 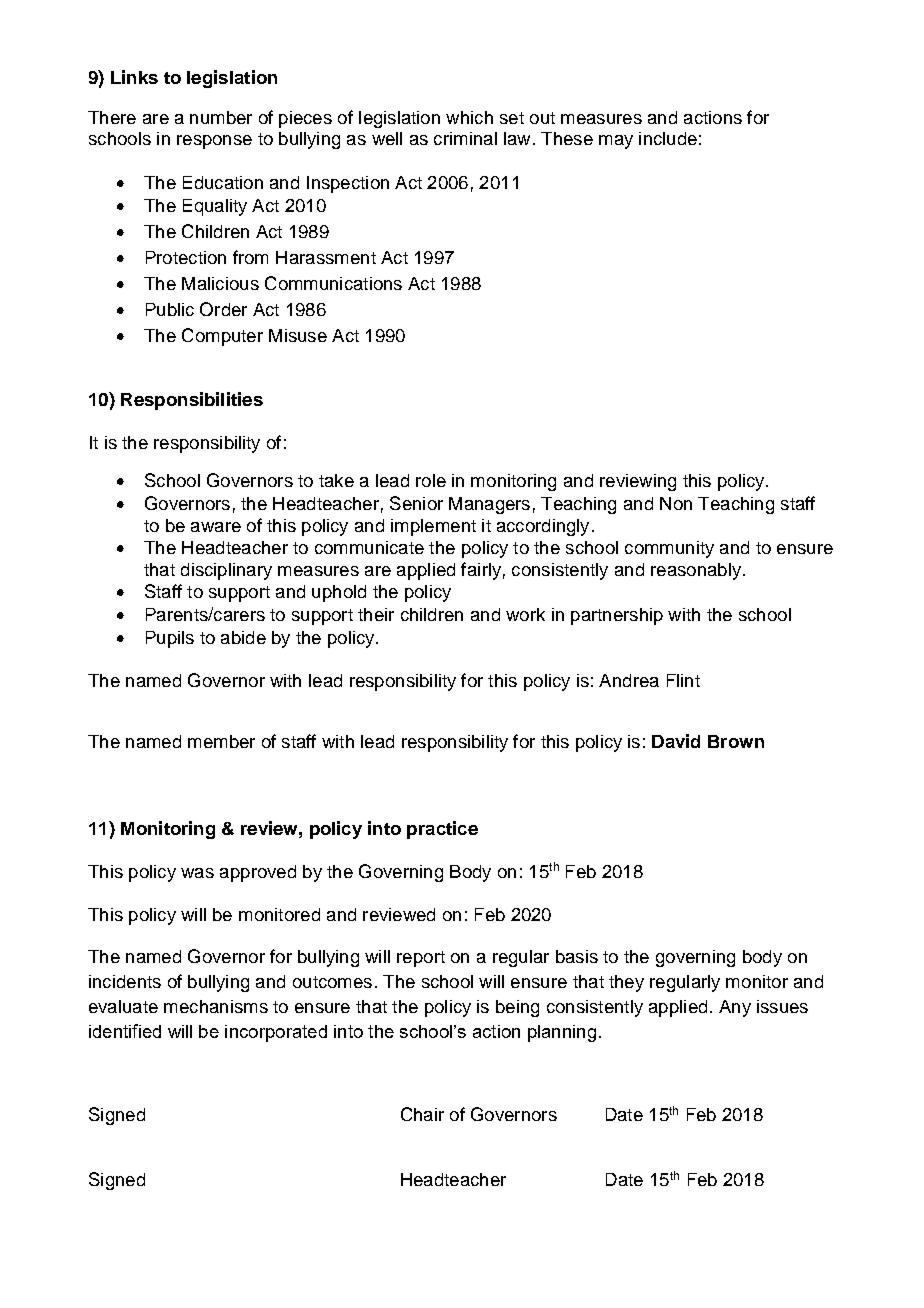 What do you see at coordinates (696, 571) in the document?
I see `reasonably` at bounding box center [696, 571].
